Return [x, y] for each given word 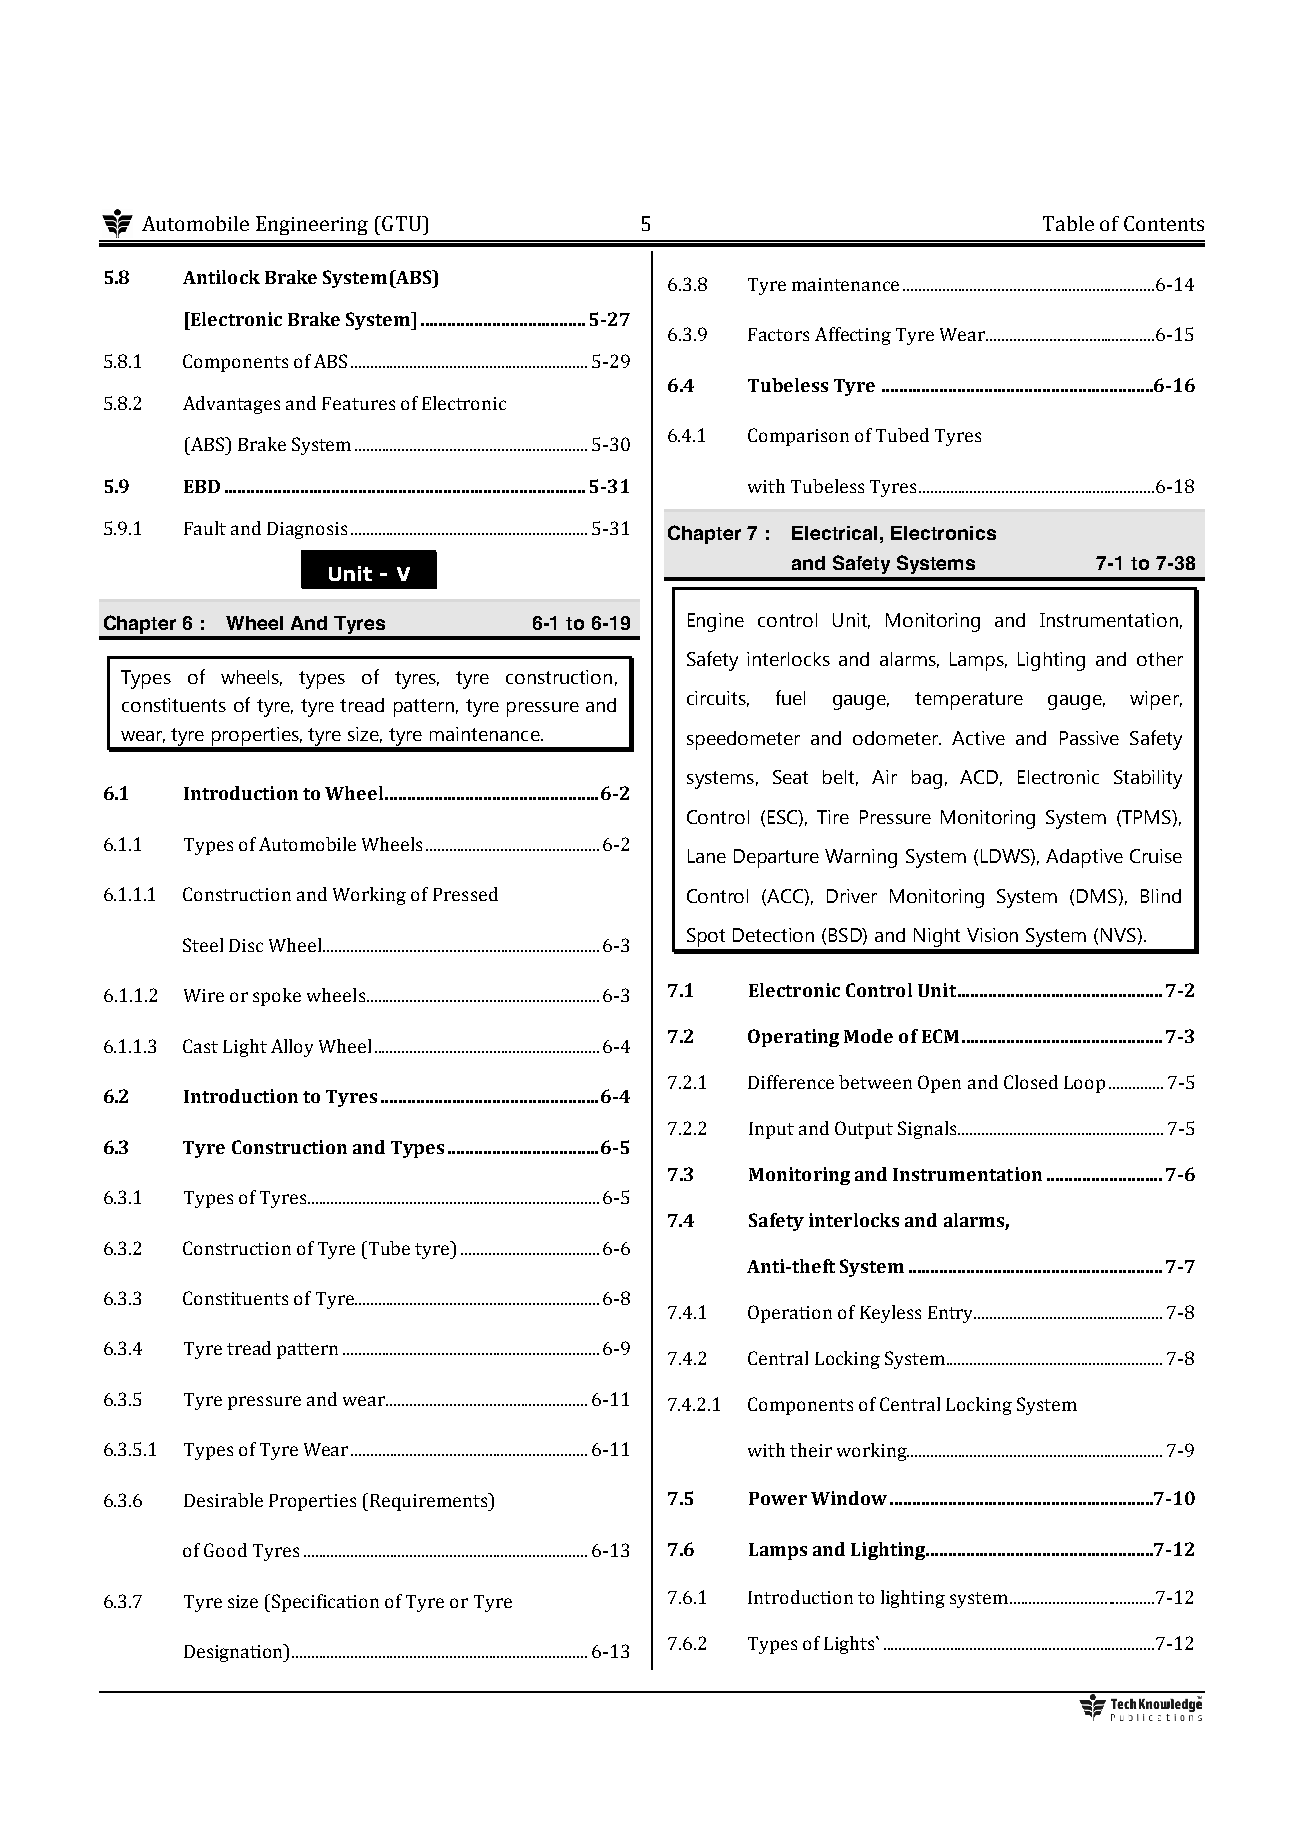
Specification [325, 1603]
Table [1068, 223]
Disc [246, 945]
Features [358, 403]
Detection [773, 935]
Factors [778, 334]
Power [778, 1498]
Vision [992, 935]
